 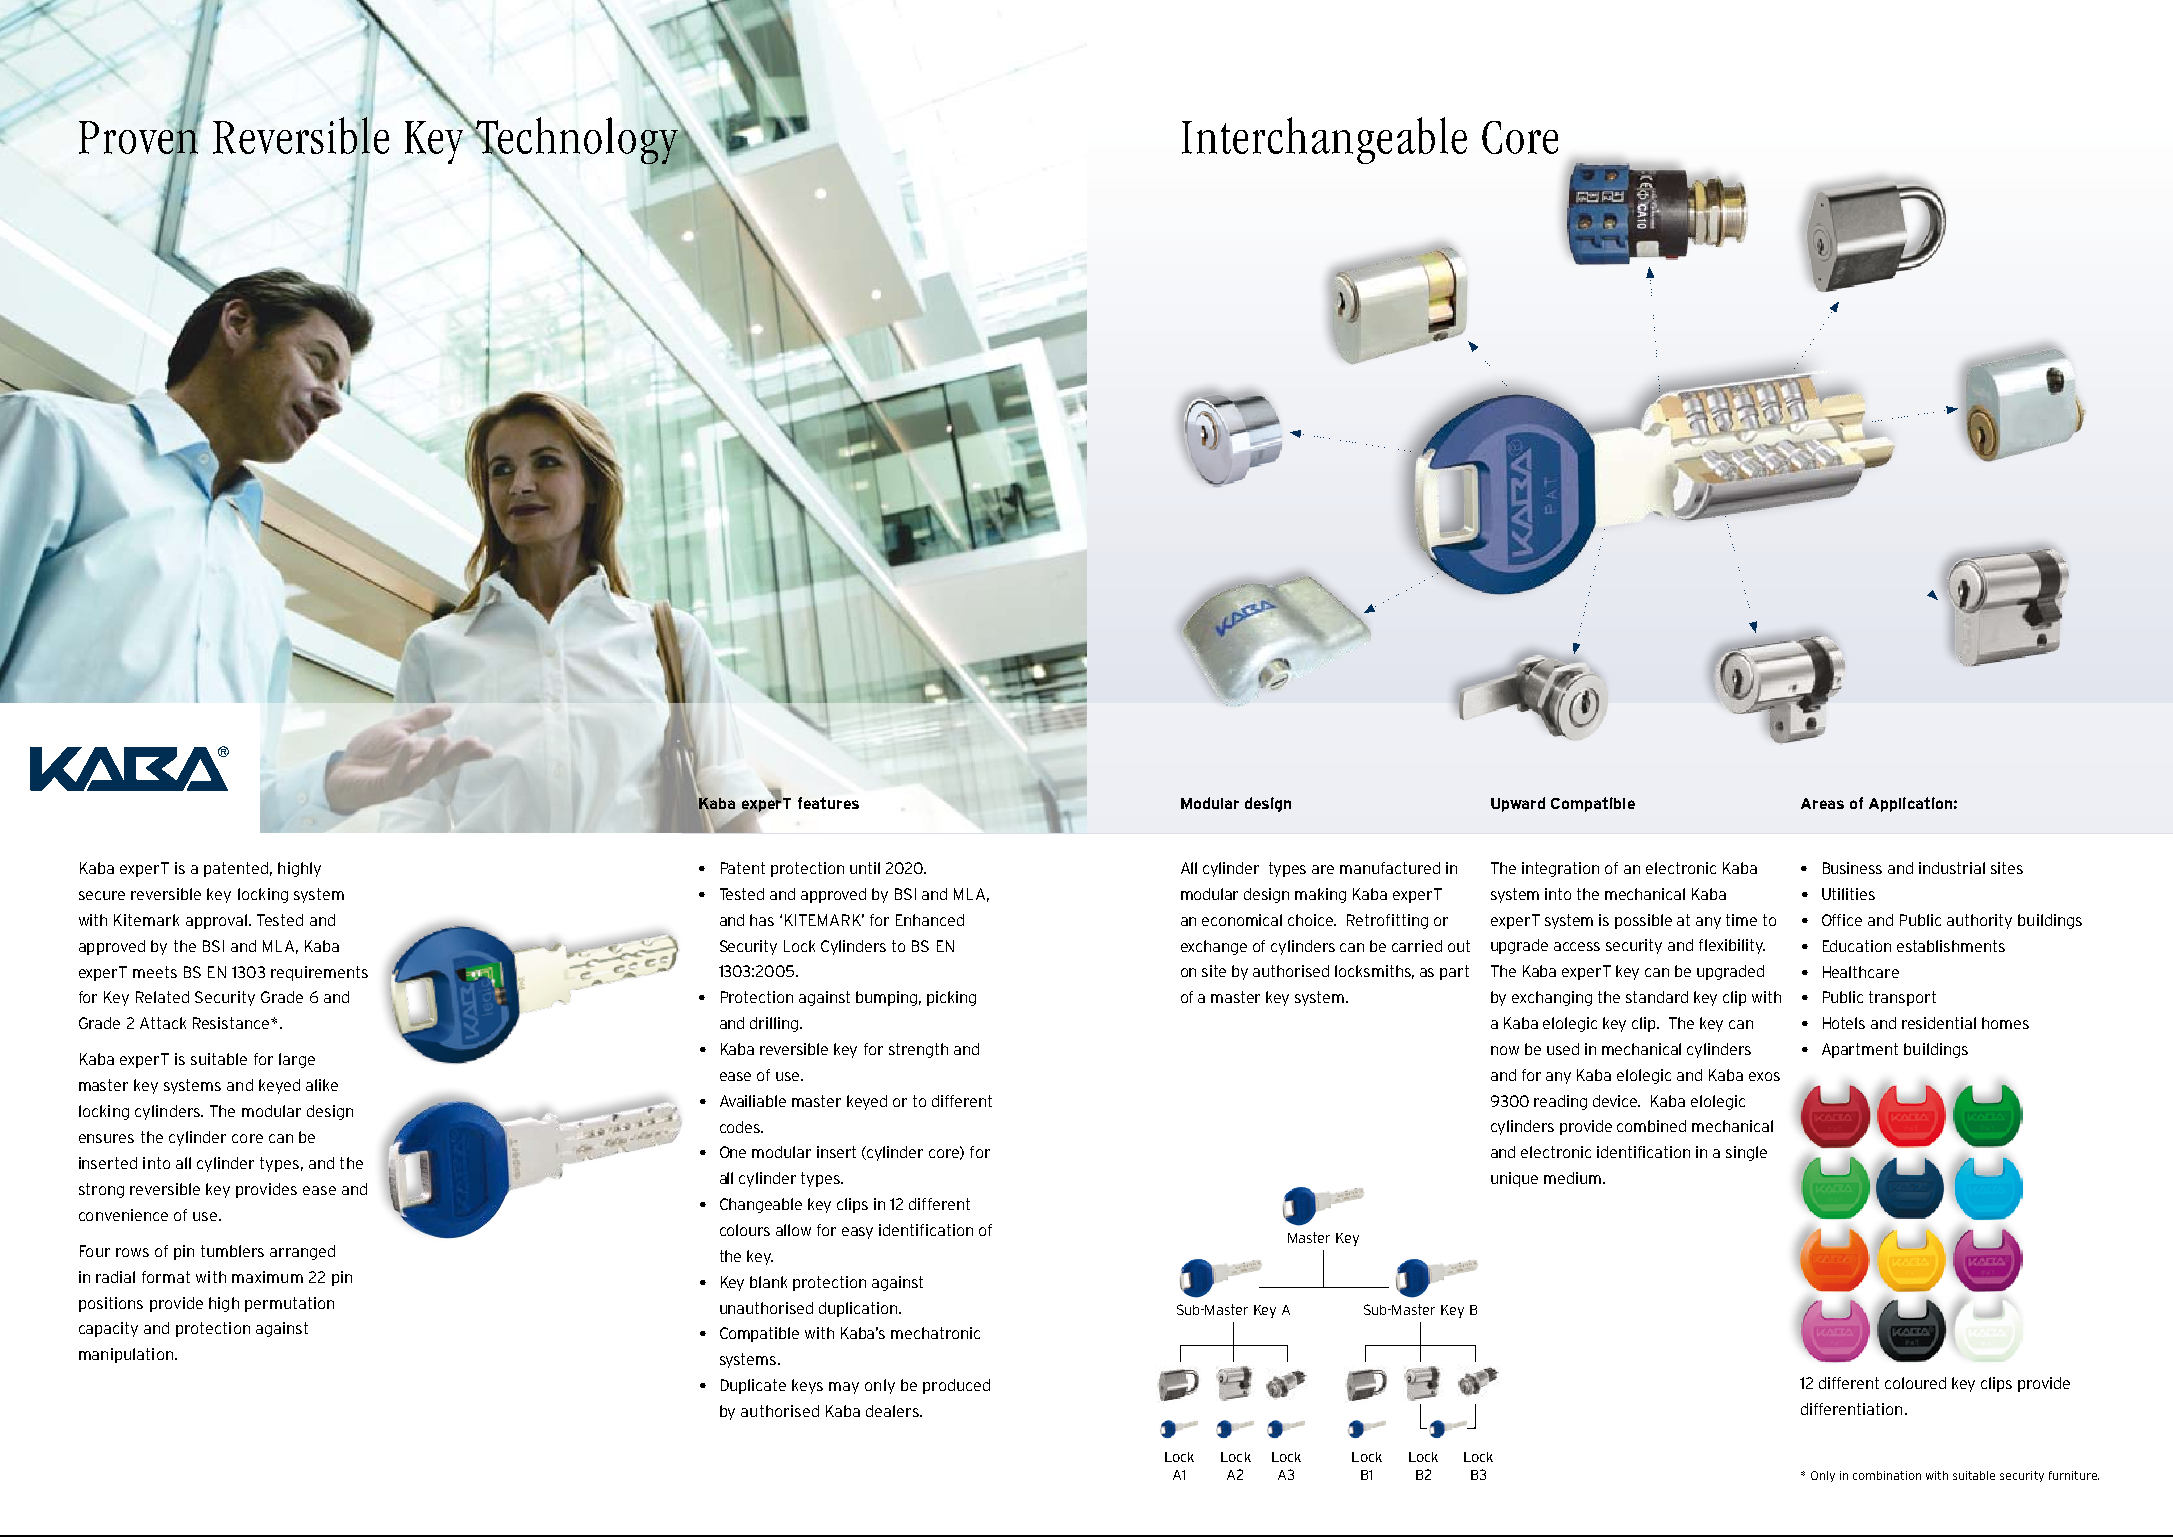 What do you see at coordinates (1852, 868) in the page?
I see `Business` at bounding box center [1852, 868].
